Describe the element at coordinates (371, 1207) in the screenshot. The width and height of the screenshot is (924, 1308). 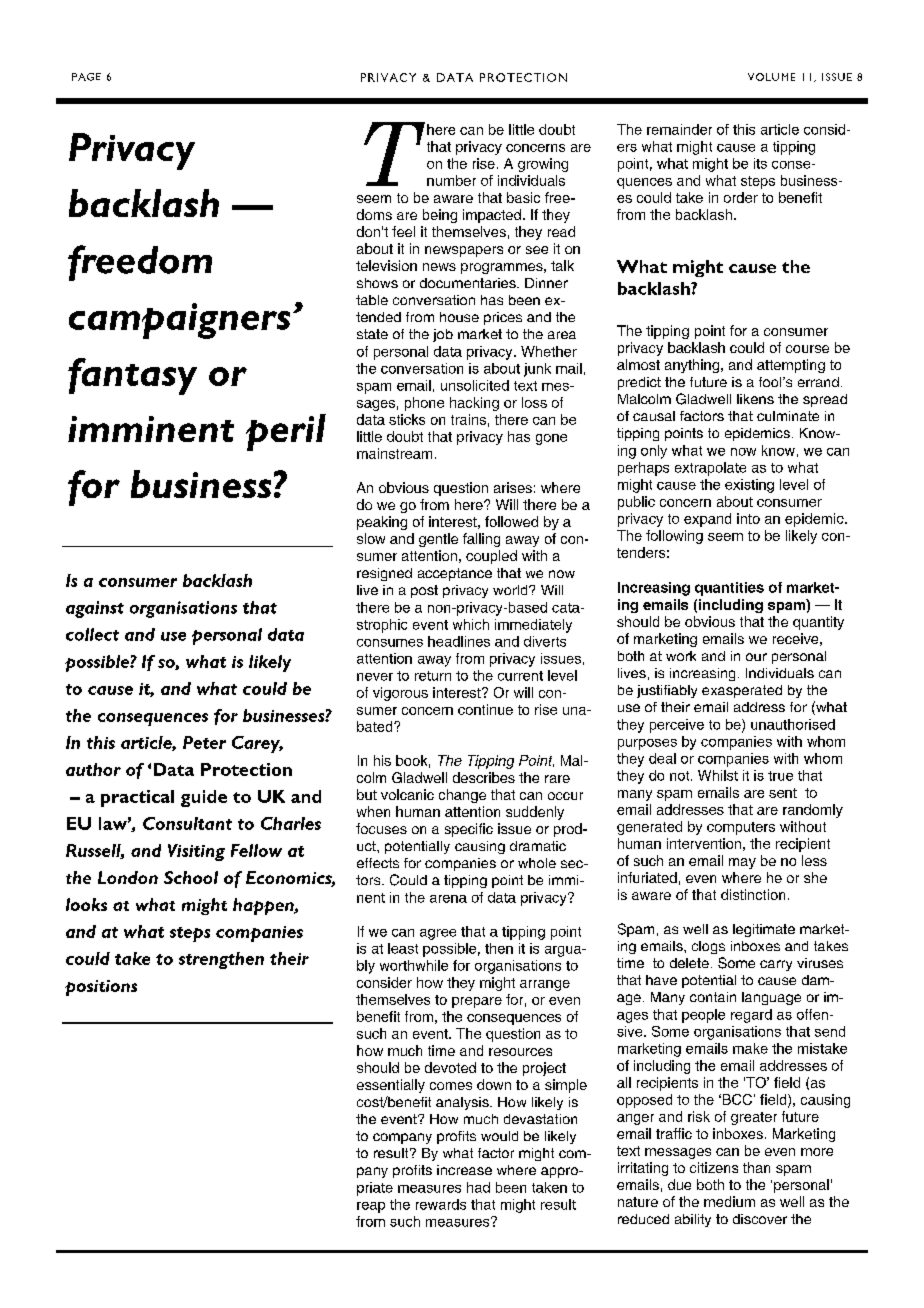
I see `reap` at that location.
